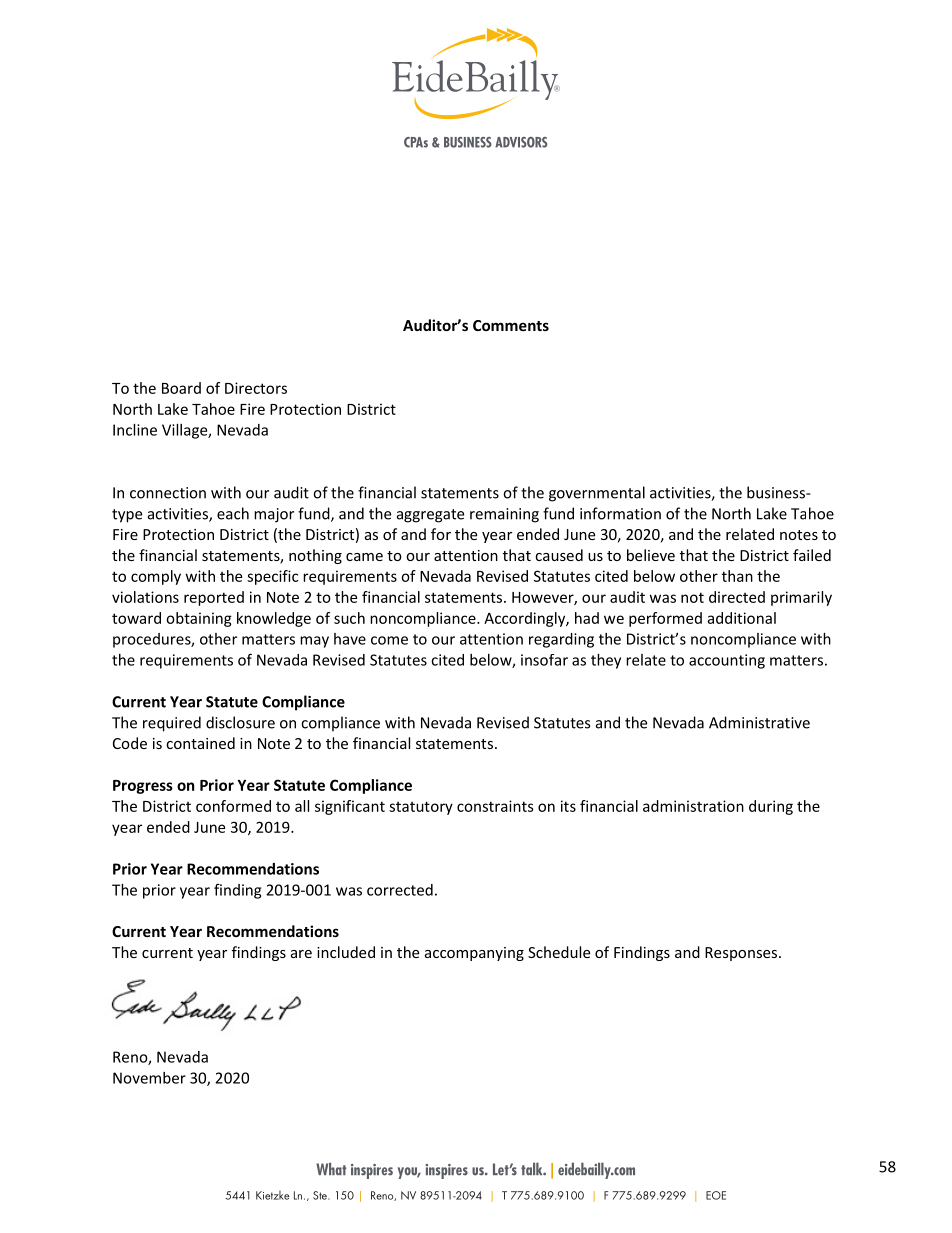  I want to click on obtaining, so click(199, 619).
